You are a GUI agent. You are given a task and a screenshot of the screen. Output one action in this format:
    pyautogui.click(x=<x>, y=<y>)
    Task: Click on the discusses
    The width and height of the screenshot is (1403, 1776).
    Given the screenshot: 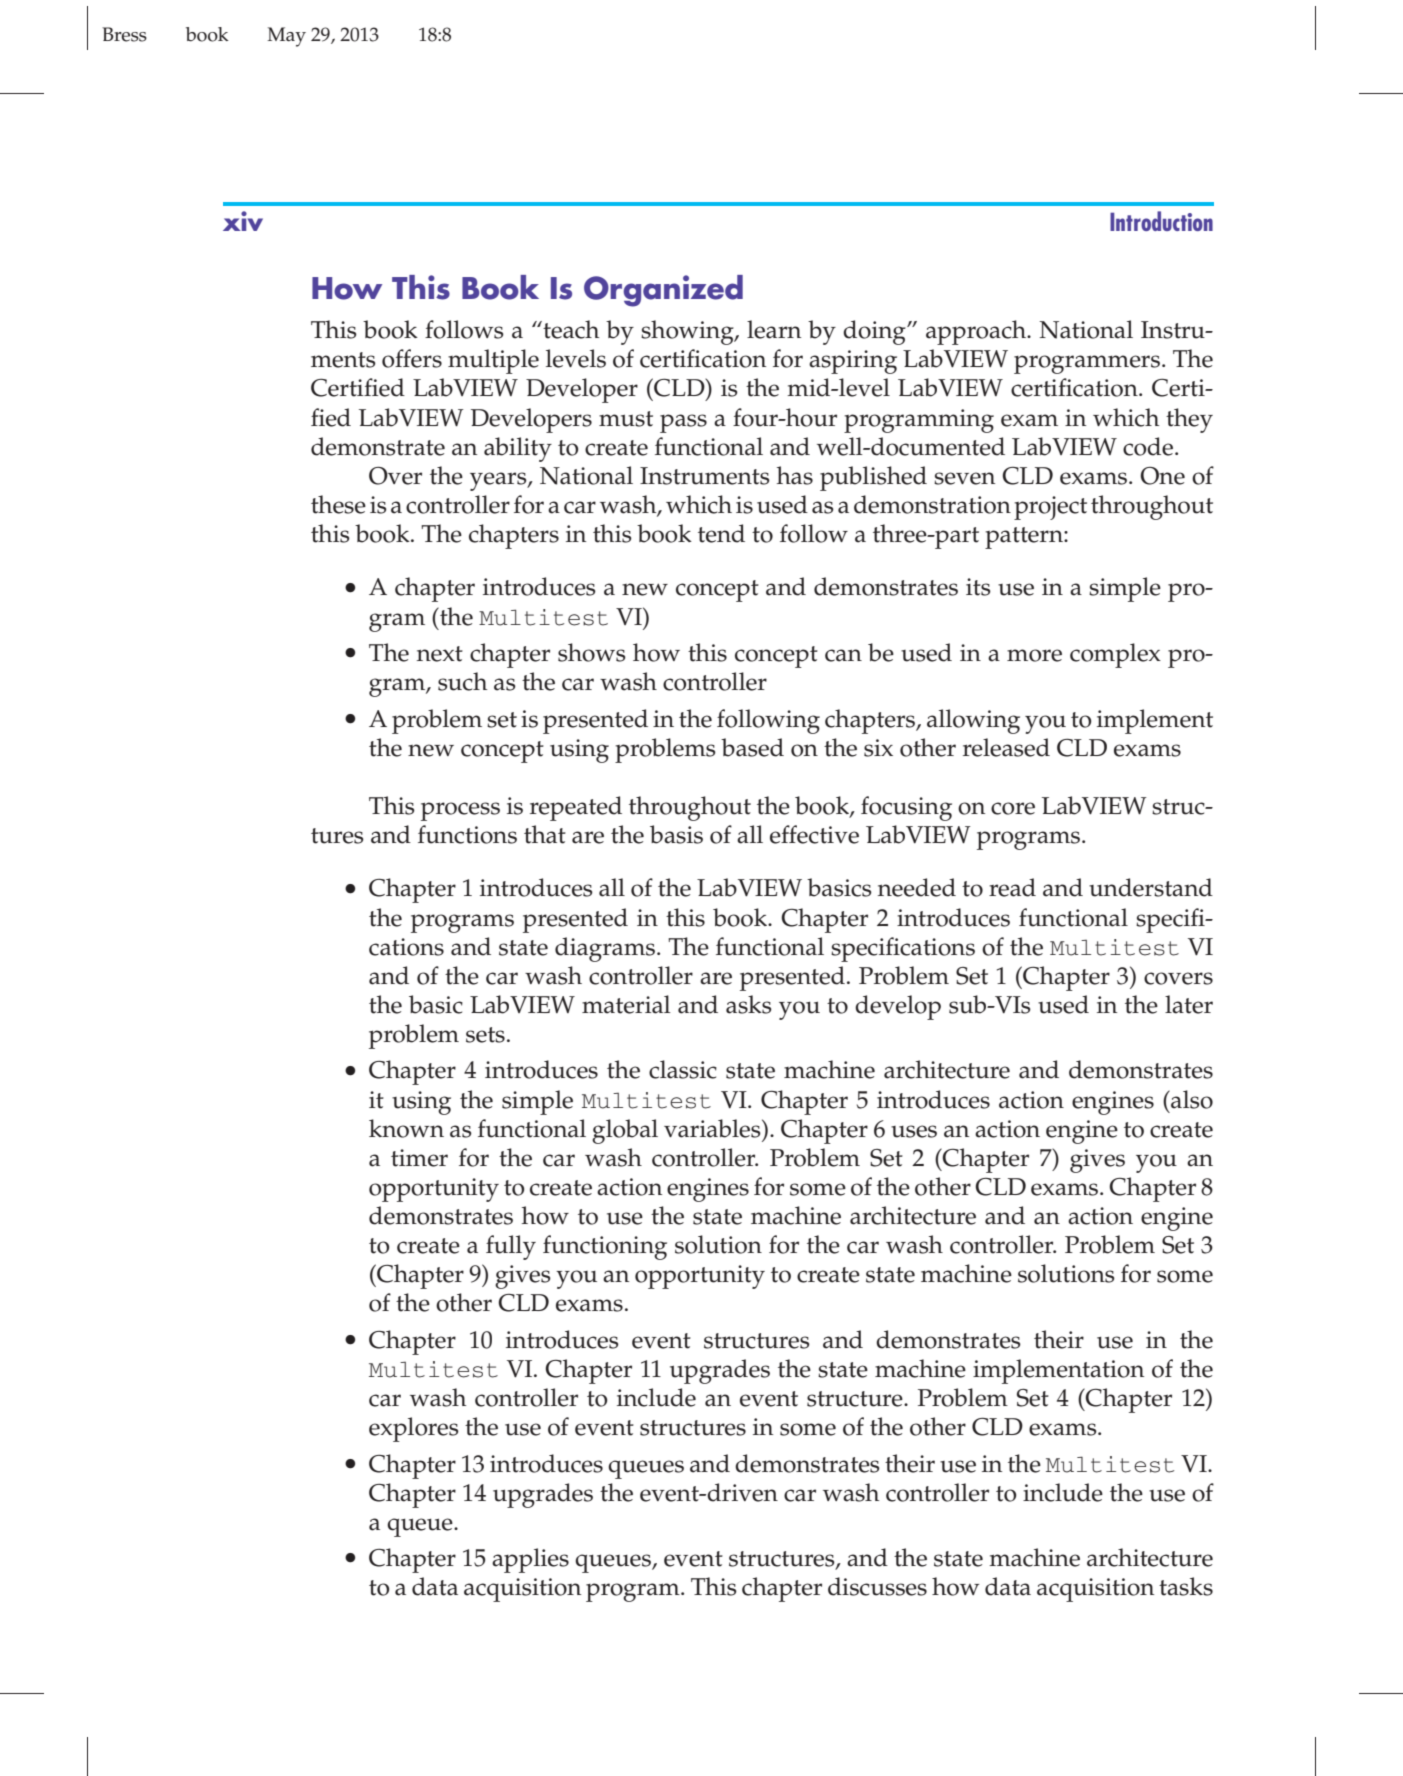 What is the action you would take?
    pyautogui.click(x=877, y=1586)
